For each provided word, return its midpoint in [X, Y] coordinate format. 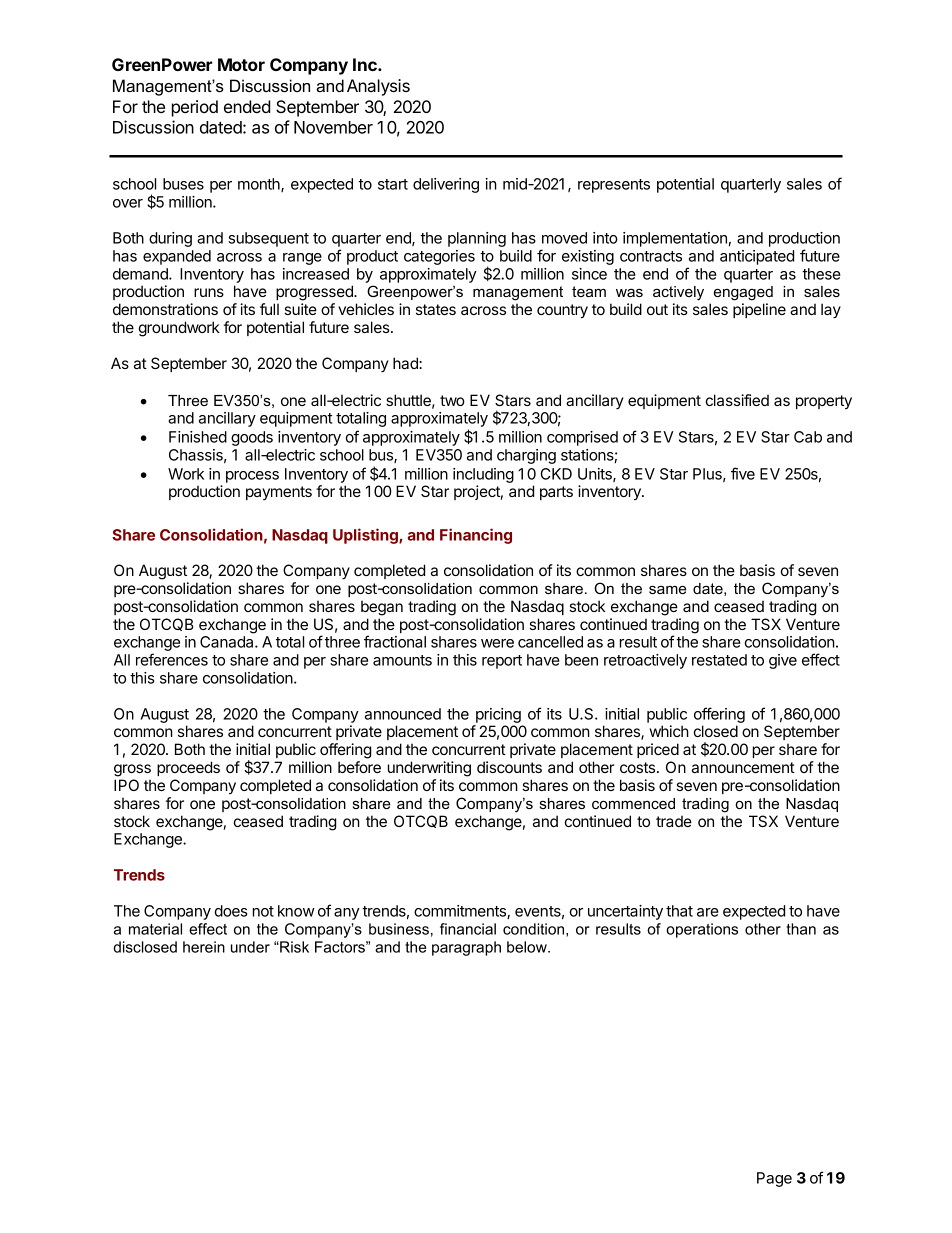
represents [614, 186]
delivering [446, 185]
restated [719, 660]
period [195, 108]
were [497, 643]
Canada [228, 642]
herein [204, 947]
